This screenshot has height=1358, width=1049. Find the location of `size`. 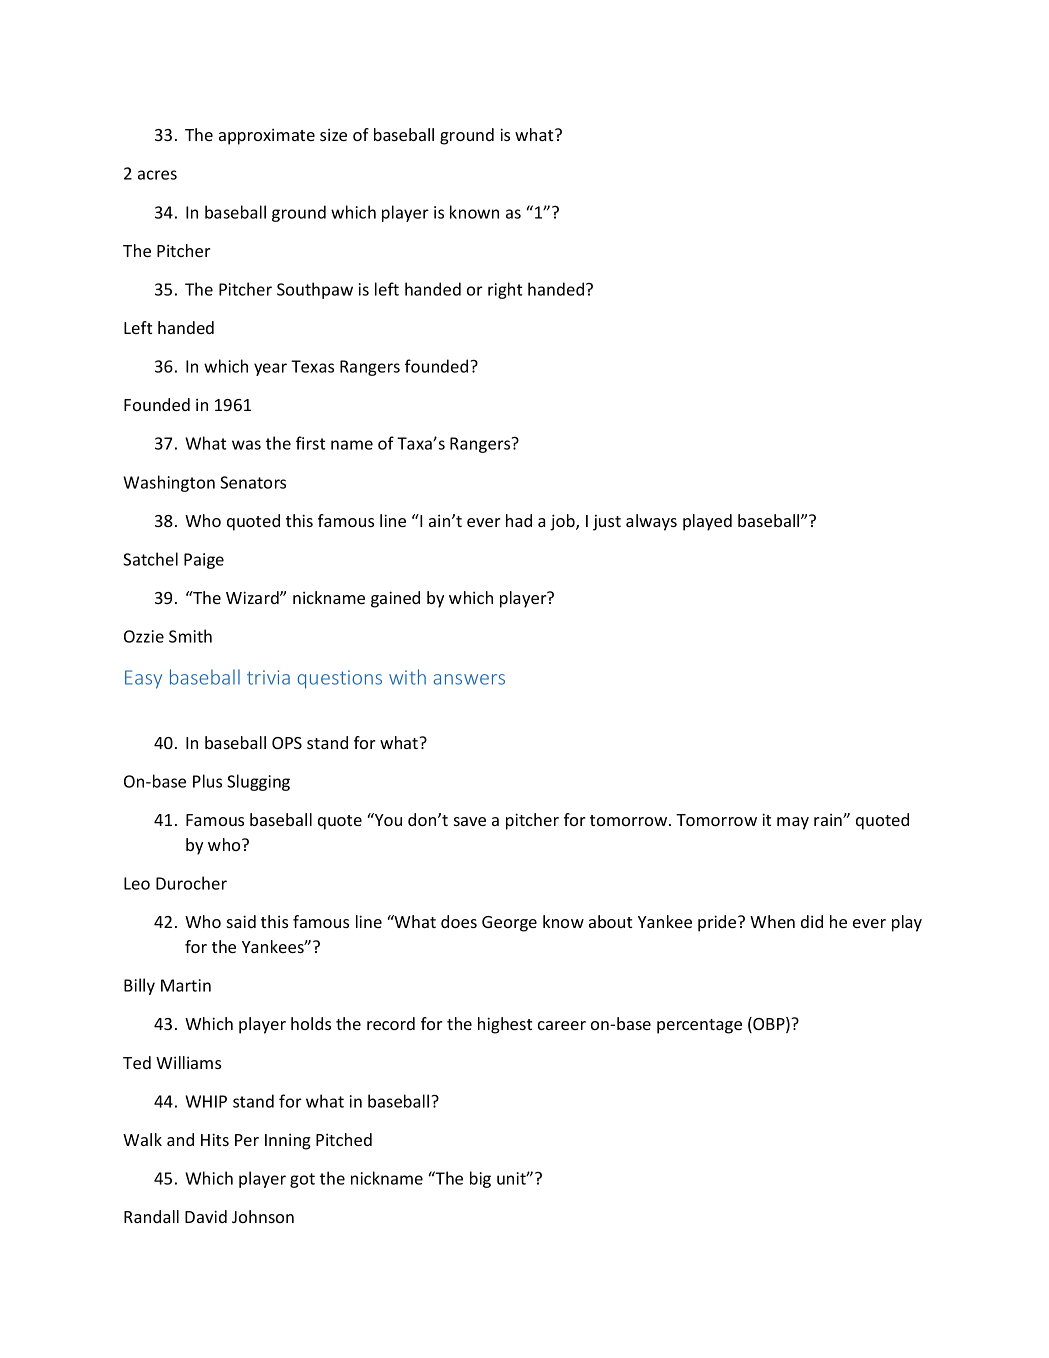

size is located at coordinates (333, 134).
